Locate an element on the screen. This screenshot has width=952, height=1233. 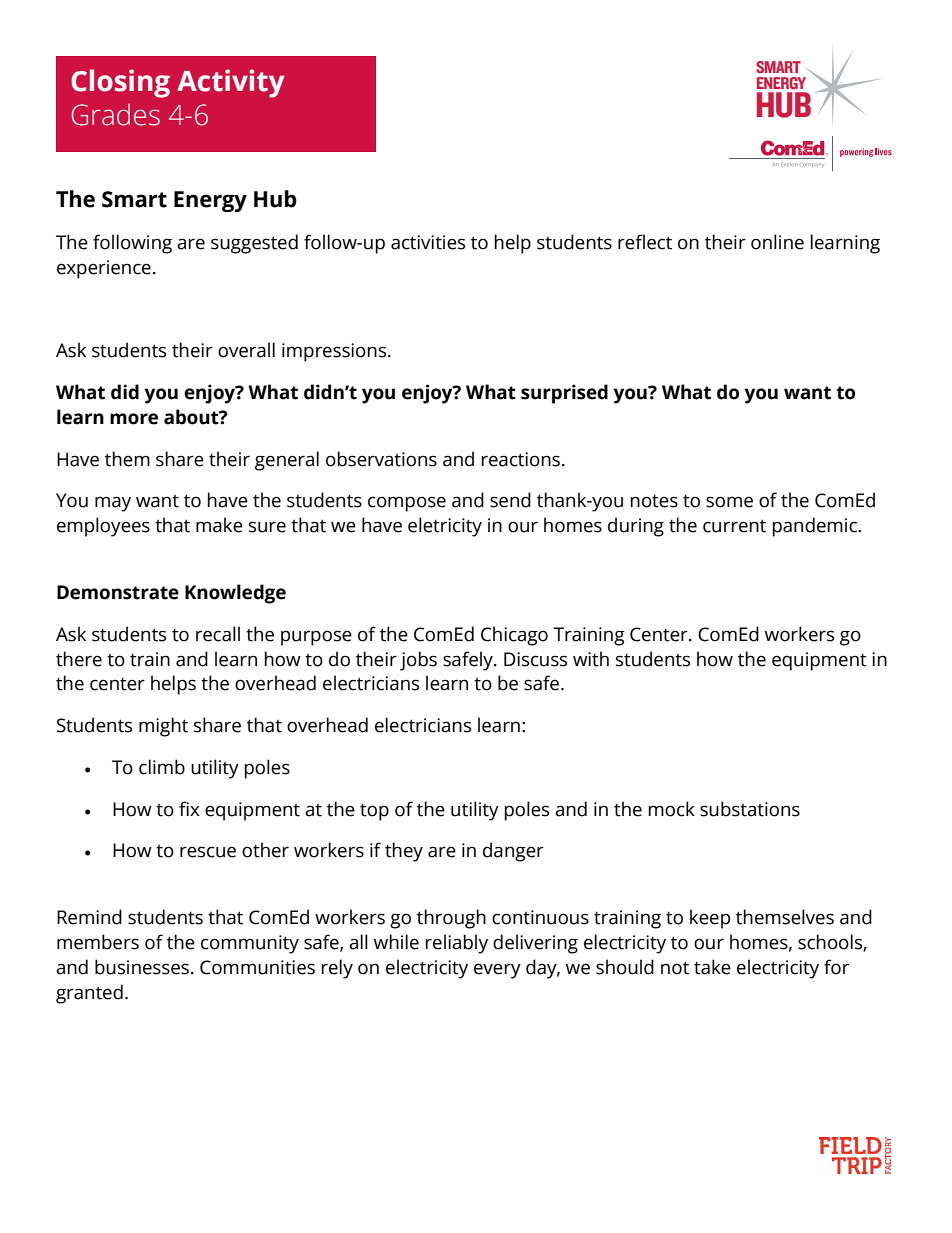
compose is located at coordinates (407, 504).
